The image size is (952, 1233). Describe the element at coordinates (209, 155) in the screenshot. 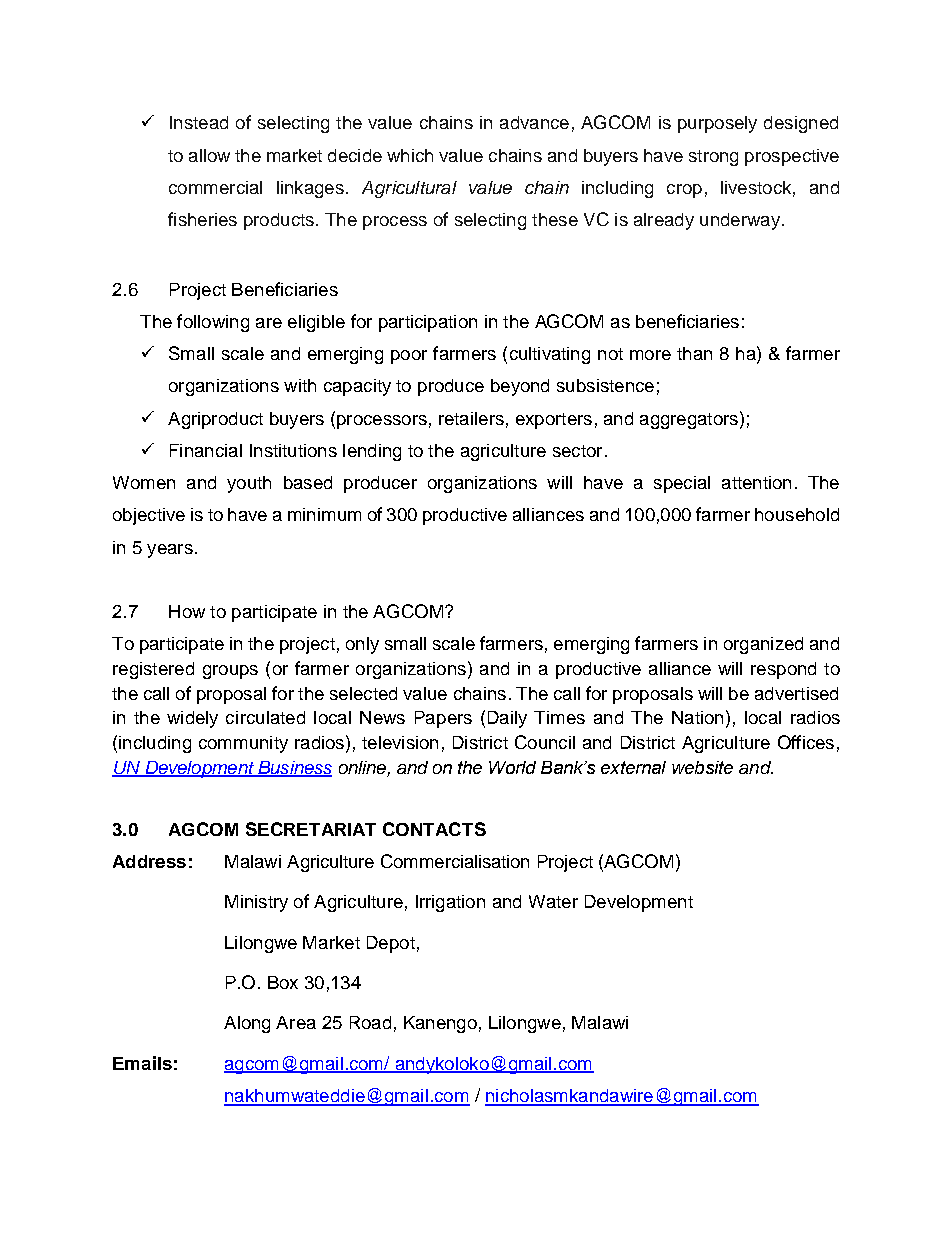

I see `allow` at that location.
